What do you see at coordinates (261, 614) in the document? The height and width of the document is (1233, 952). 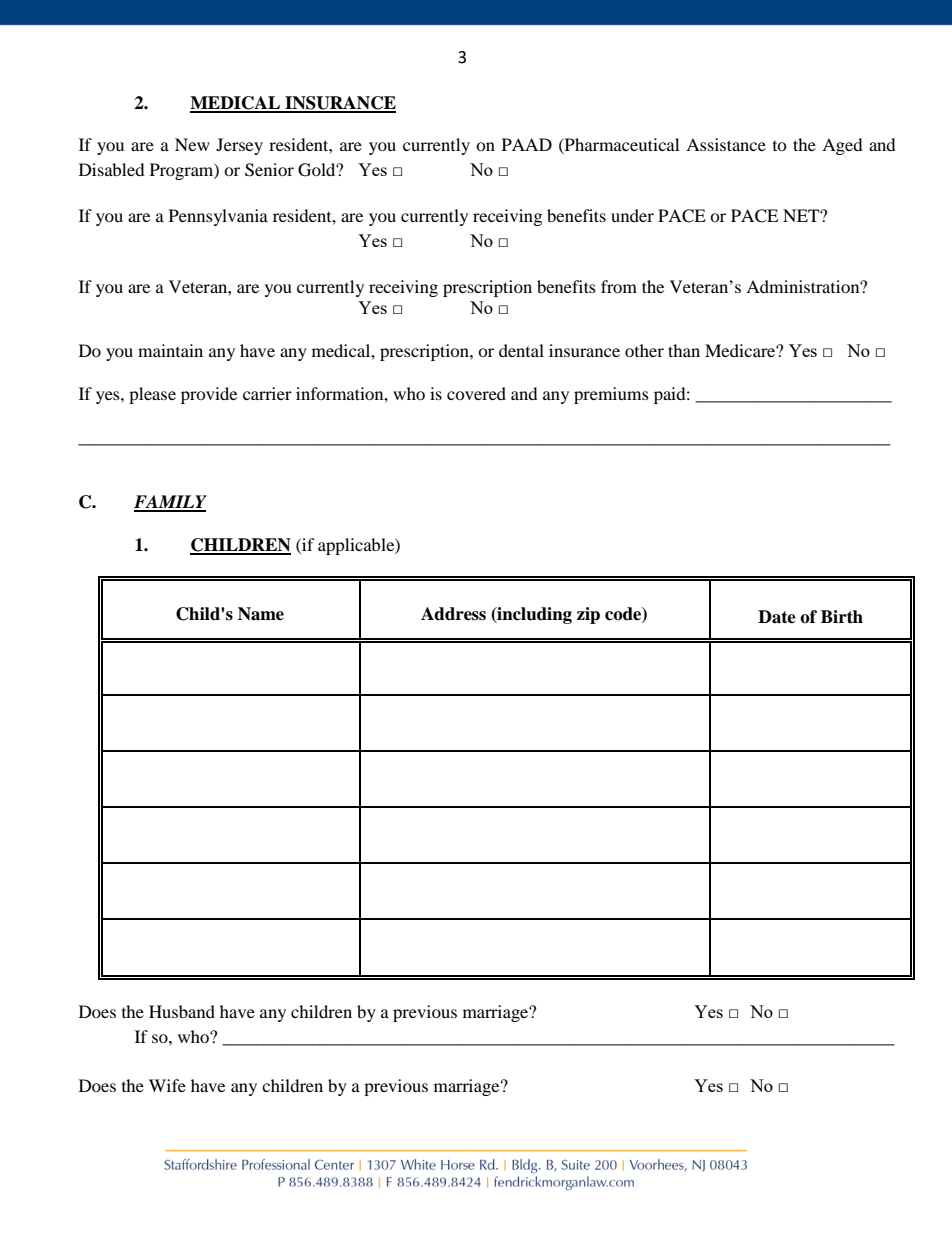 I see `Name` at bounding box center [261, 614].
